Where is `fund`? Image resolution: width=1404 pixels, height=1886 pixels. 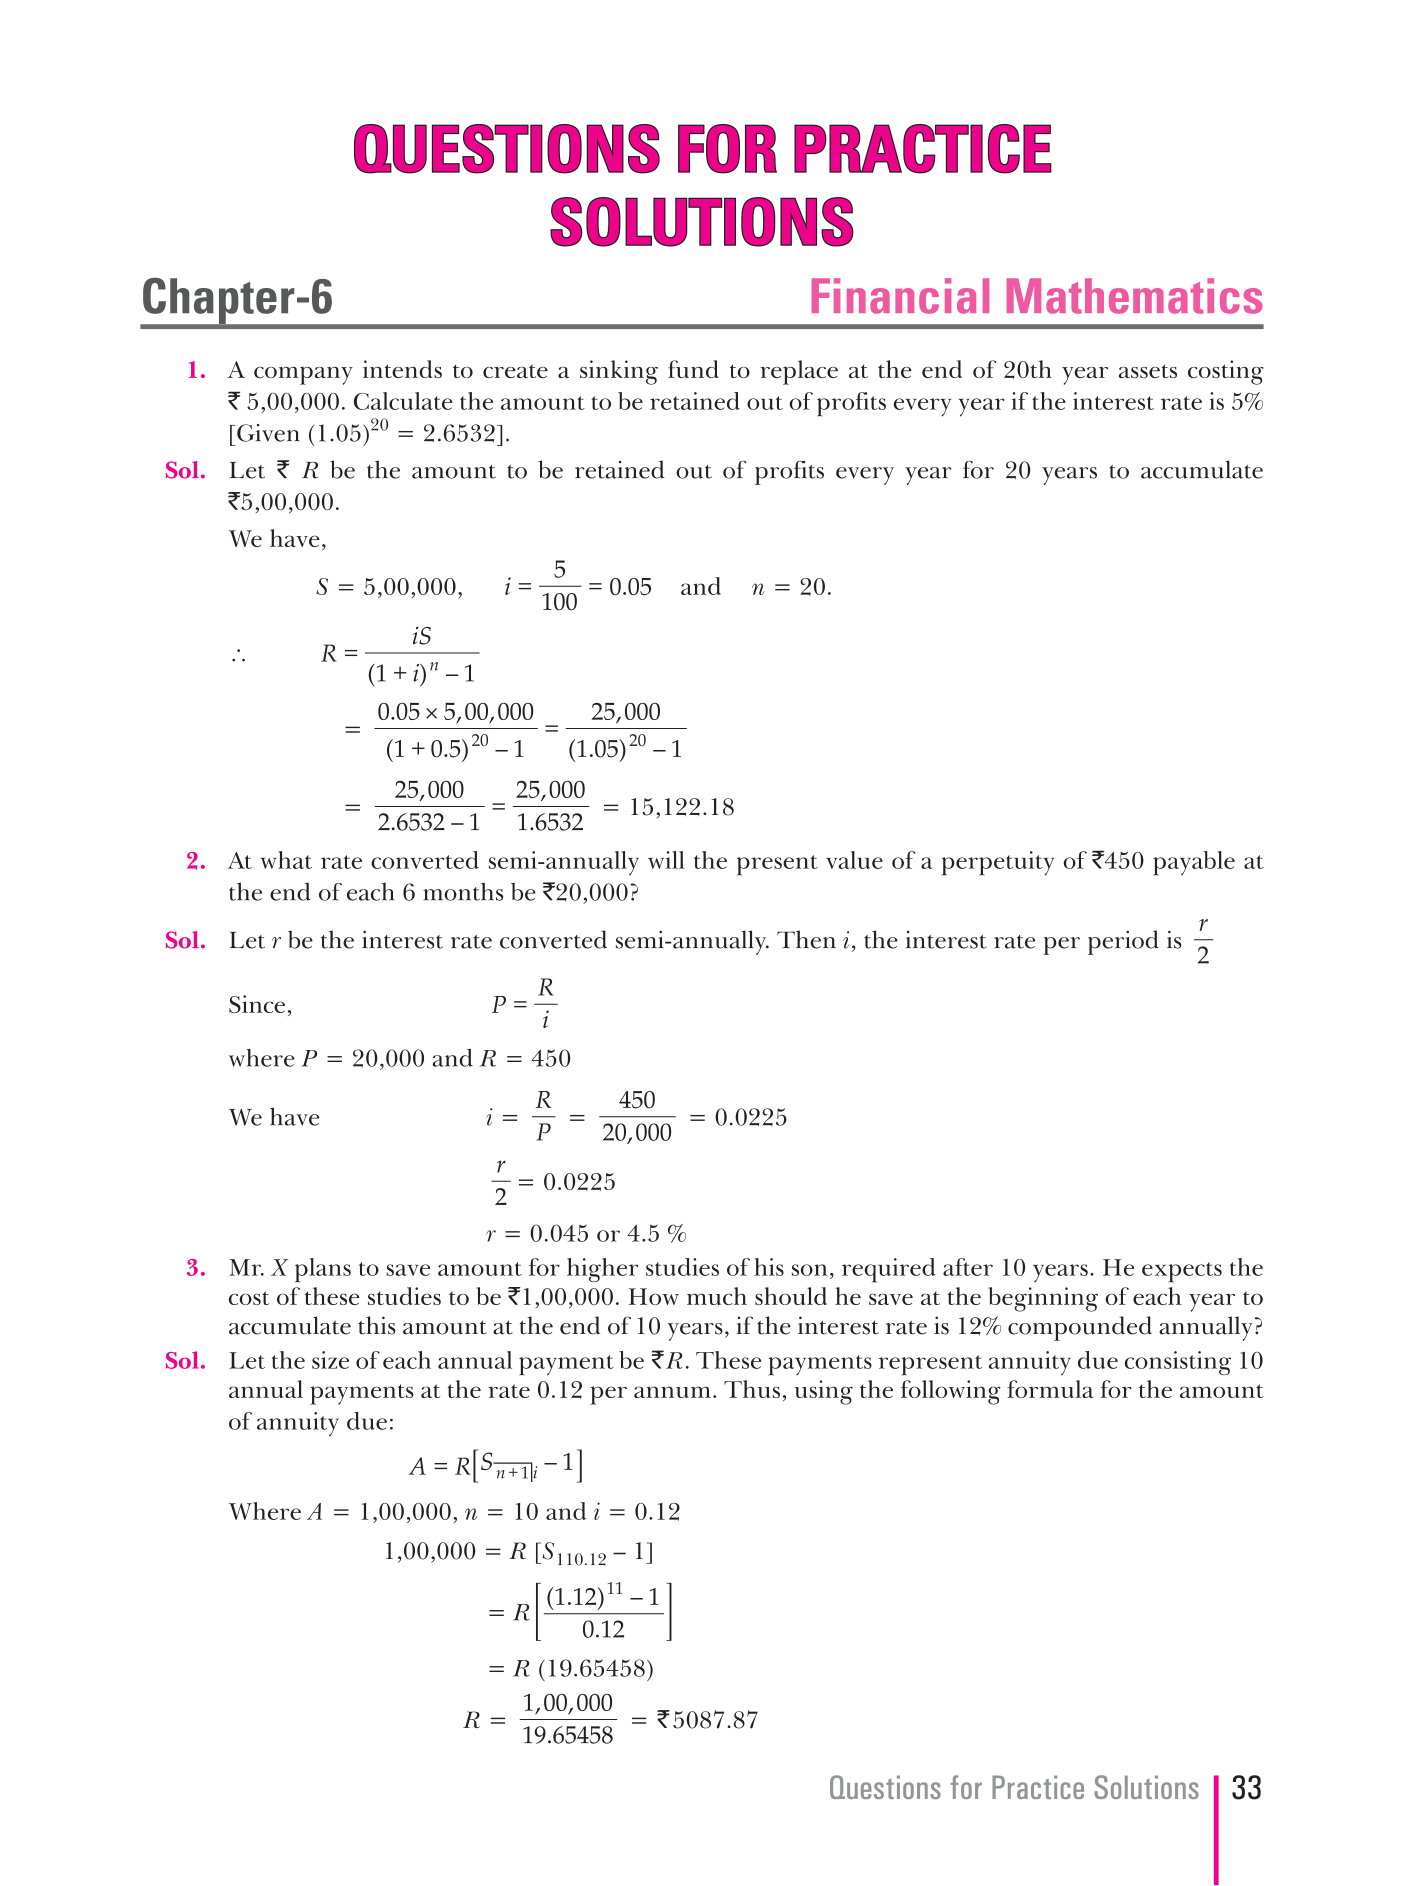 fund is located at coordinates (693, 369).
